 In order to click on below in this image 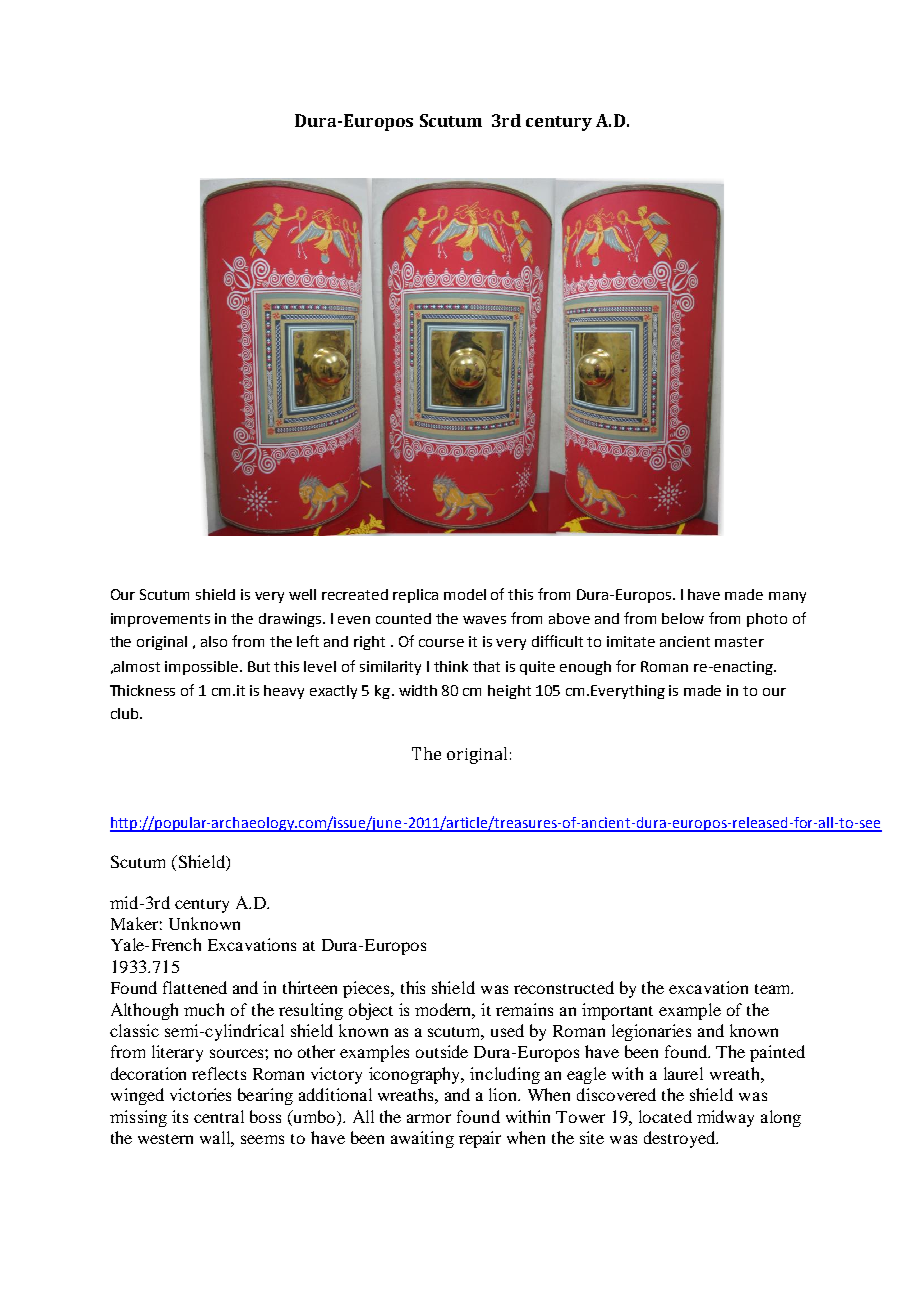, I will do `click(683, 618)`.
